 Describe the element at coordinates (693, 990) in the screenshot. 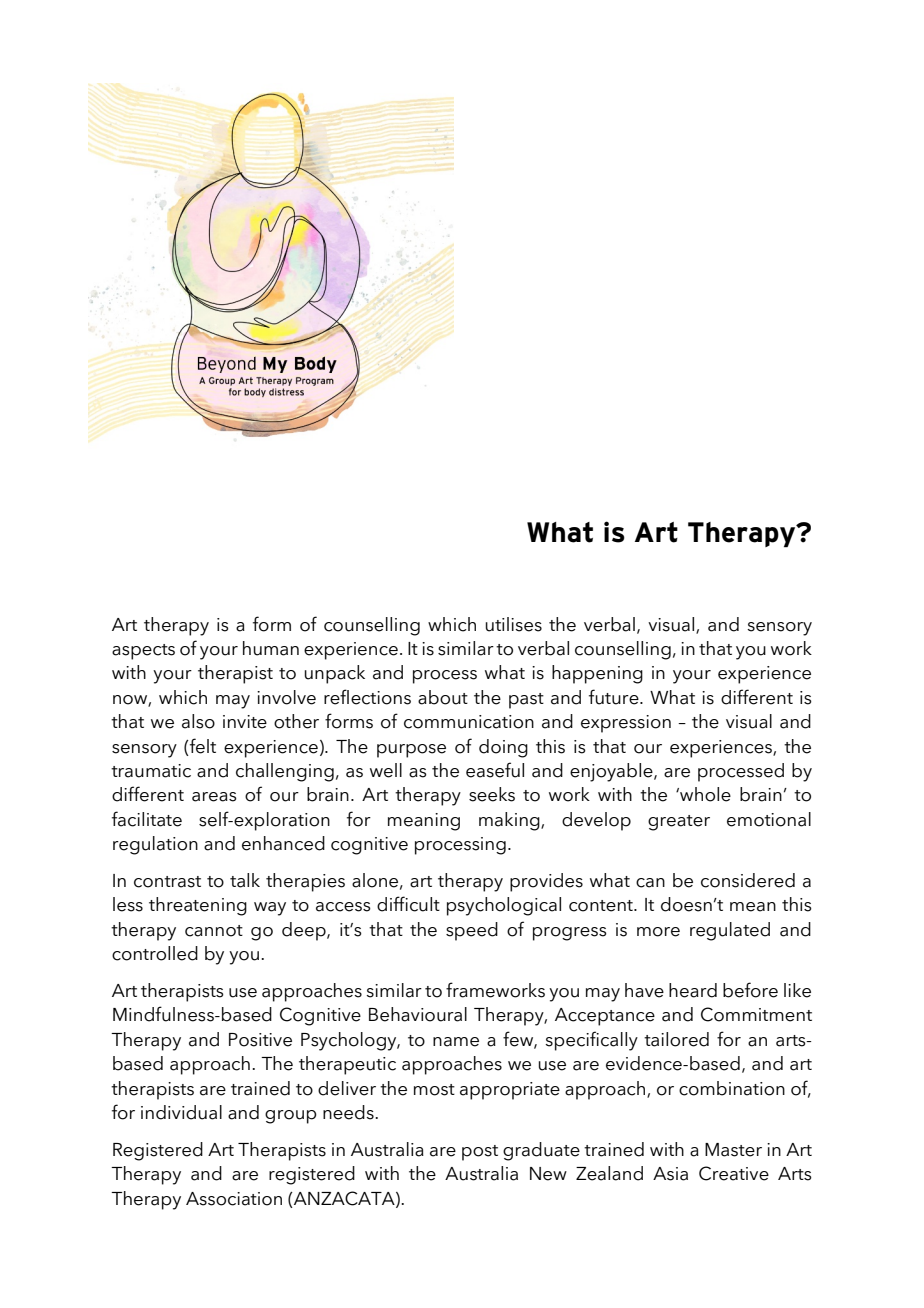

I see `heard` at that location.
